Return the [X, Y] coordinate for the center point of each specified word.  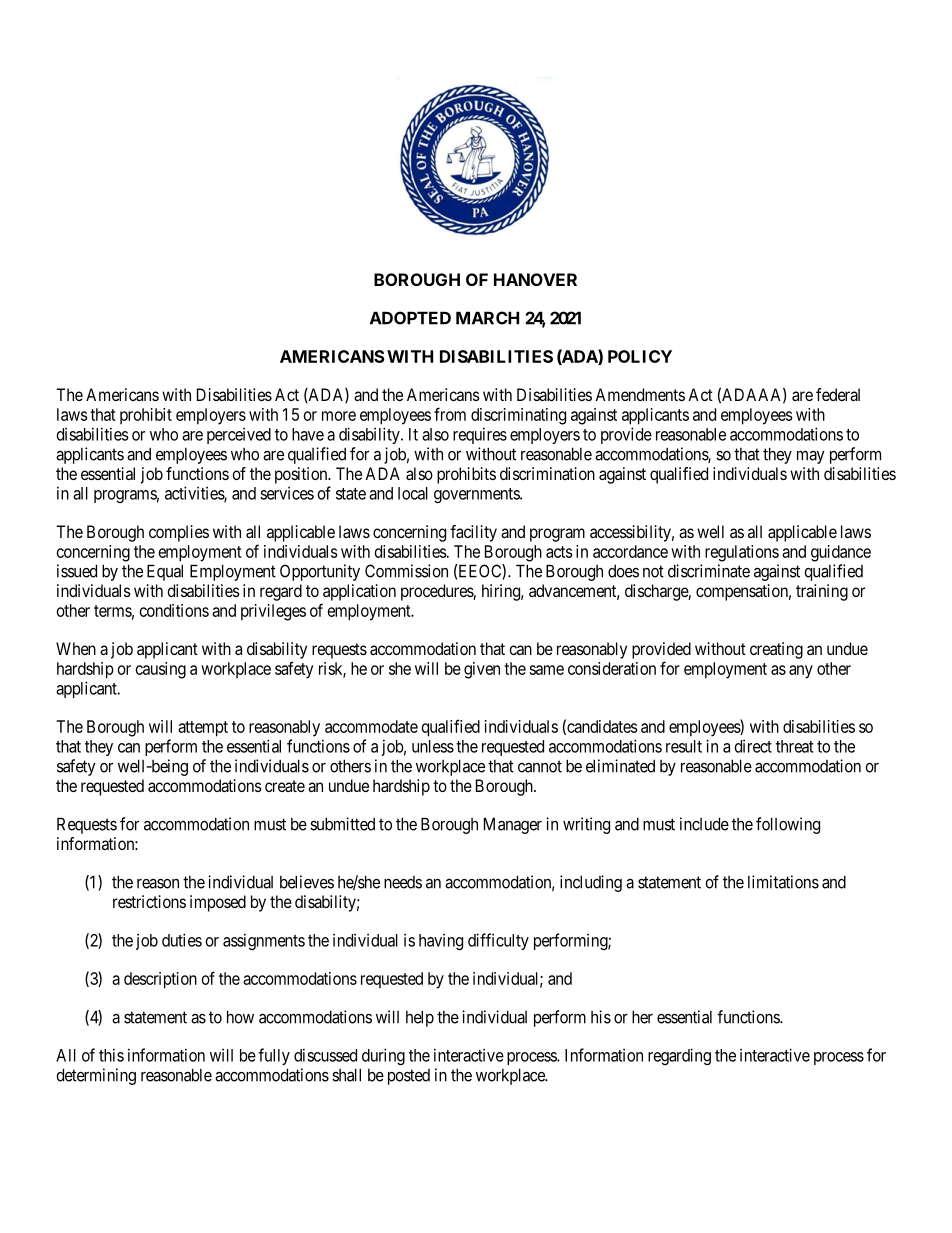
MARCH [487, 318]
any [801, 672]
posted [409, 1077]
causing [161, 670]
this [111, 1055]
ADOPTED [410, 318]
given [482, 670]
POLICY [640, 356]
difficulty [498, 941]
